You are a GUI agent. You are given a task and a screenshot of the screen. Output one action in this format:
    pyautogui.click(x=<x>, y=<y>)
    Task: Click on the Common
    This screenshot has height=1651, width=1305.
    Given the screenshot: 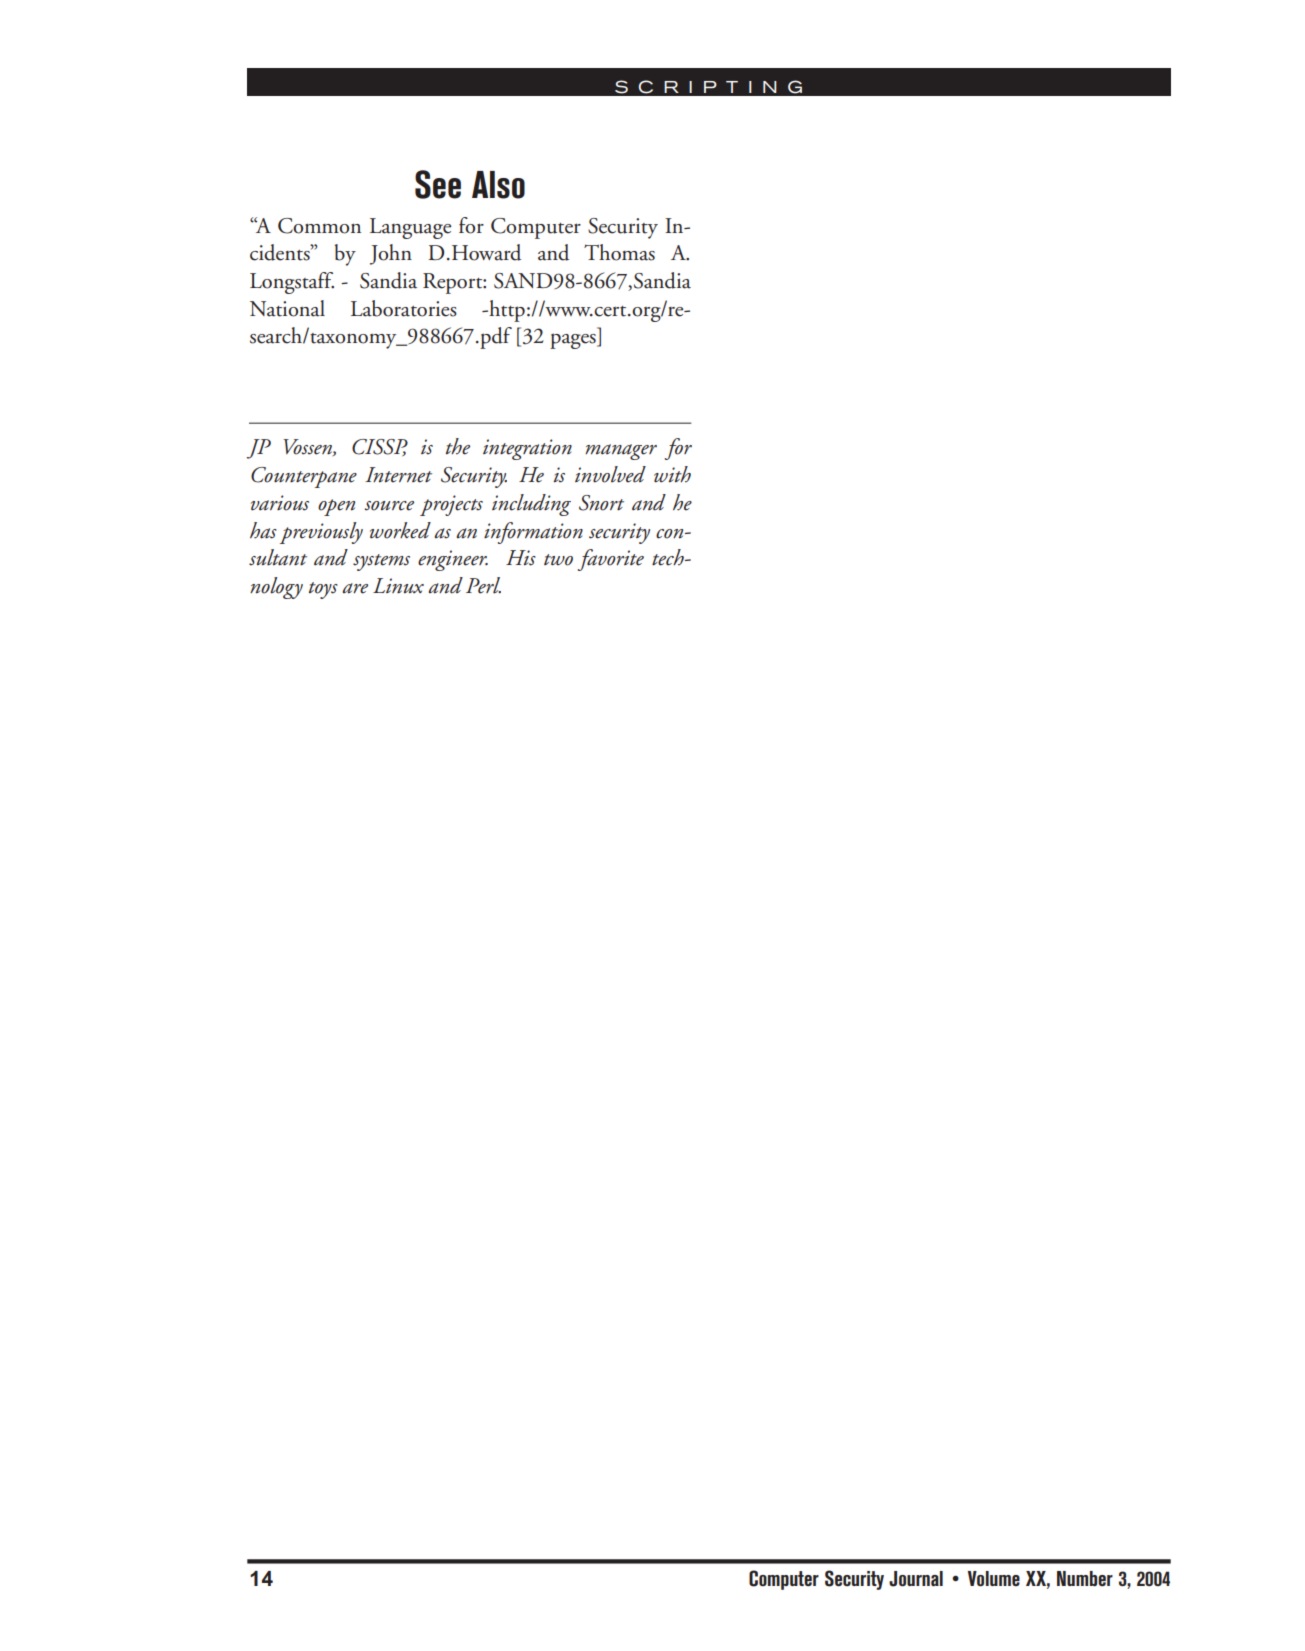 What is the action you would take?
    pyautogui.click(x=319, y=226)
